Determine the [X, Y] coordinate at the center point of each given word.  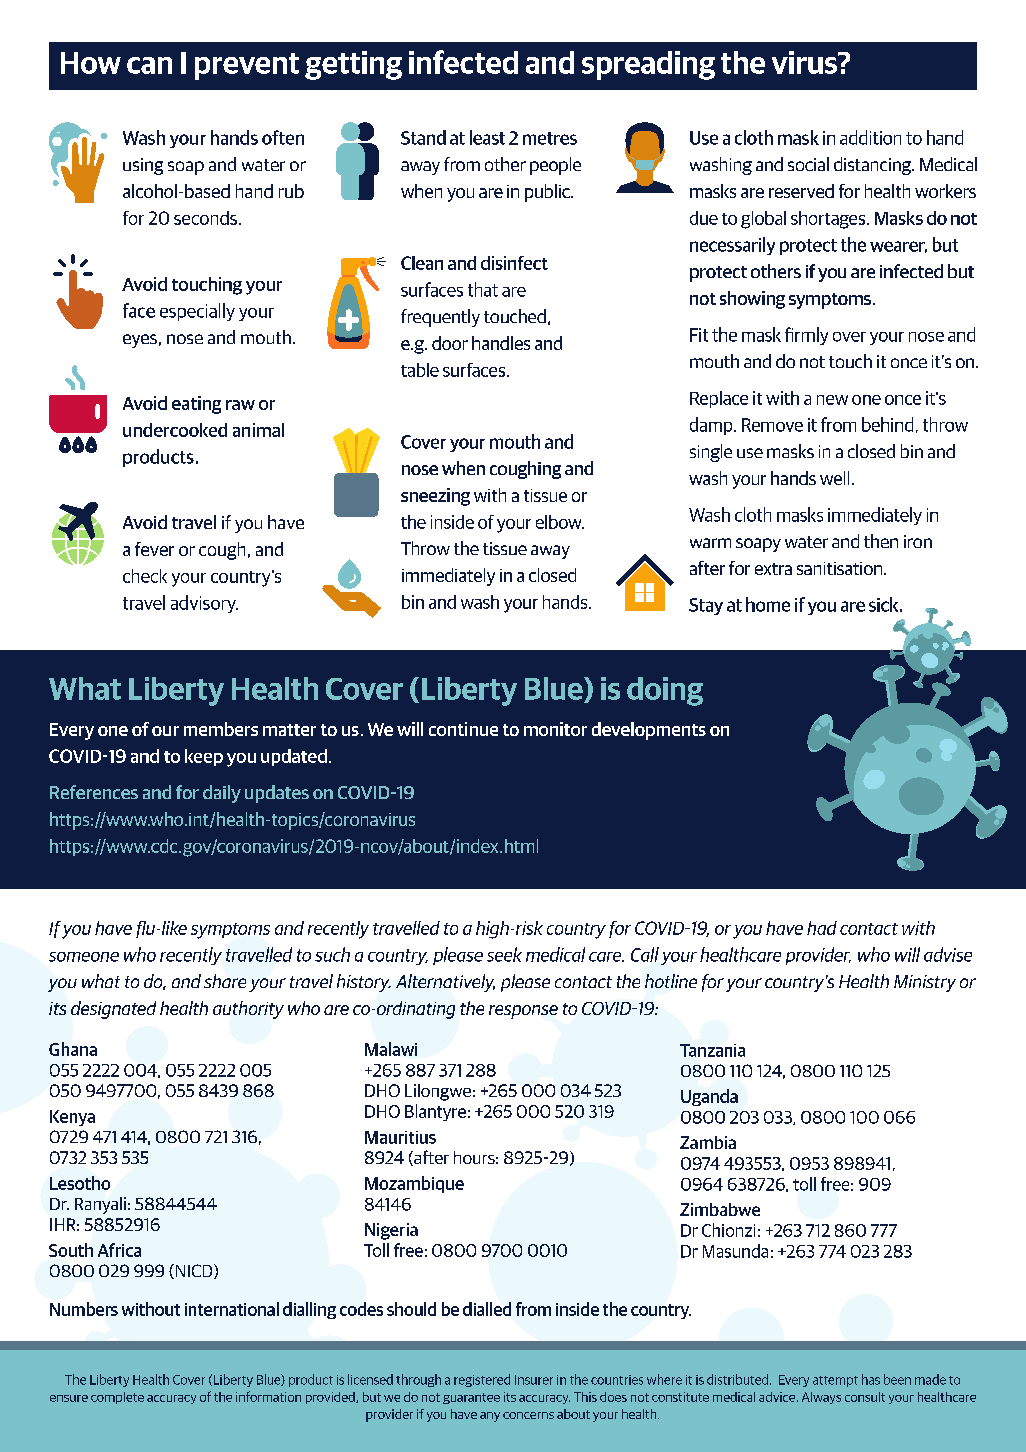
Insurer [534, 1380]
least [487, 137]
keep [204, 757]
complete [117, 1398]
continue [463, 729]
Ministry [925, 983]
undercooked [175, 430]
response [523, 1012]
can [149, 65]
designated [113, 1010]
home [768, 604]
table [420, 370]
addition [870, 137]
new [832, 400]
